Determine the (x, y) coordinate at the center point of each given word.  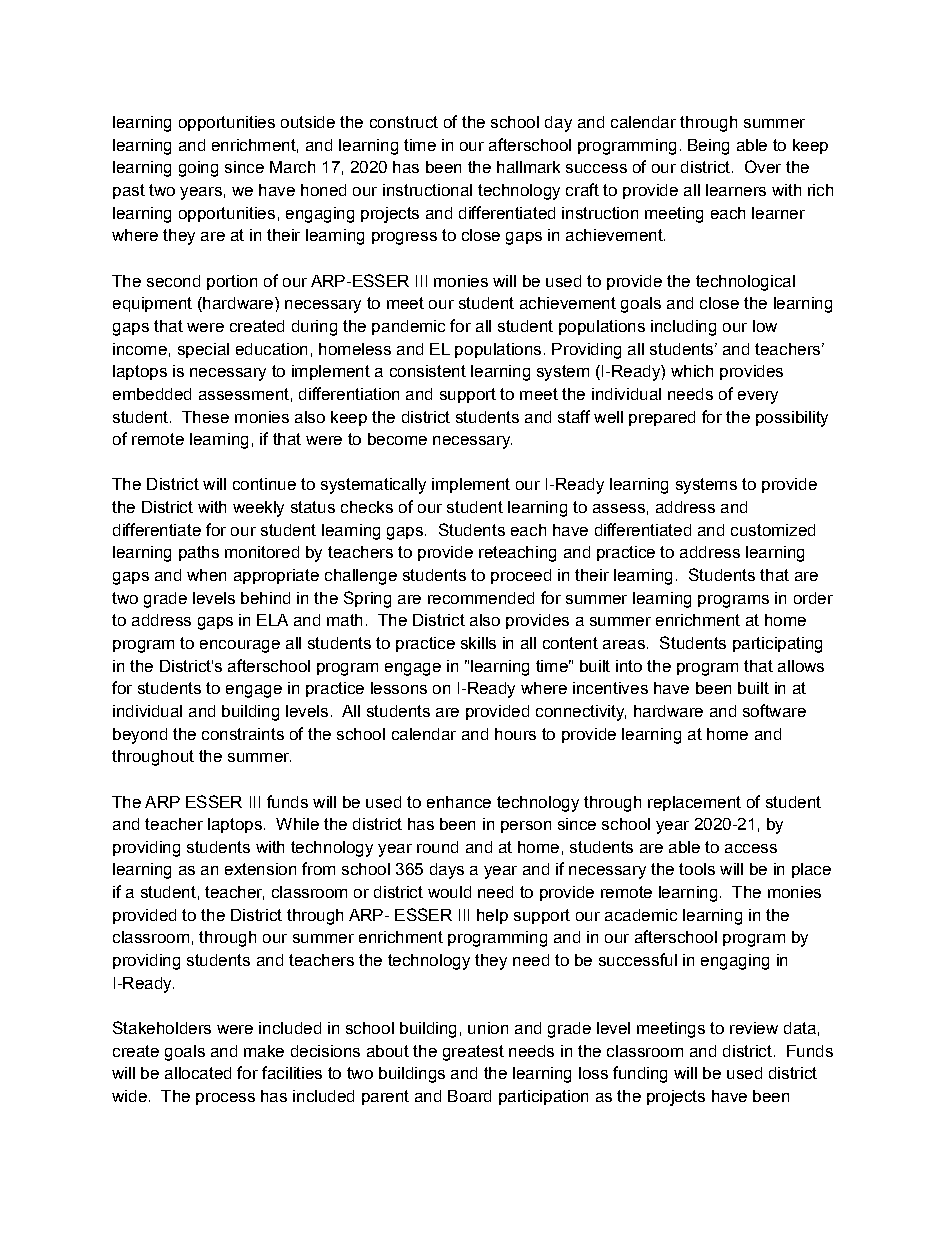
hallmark (528, 167)
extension (260, 869)
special (203, 350)
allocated (198, 1073)
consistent (428, 371)
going (198, 169)
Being (708, 147)
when (206, 575)
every (758, 397)
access (751, 848)
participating (777, 645)
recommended (481, 598)
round (437, 847)
